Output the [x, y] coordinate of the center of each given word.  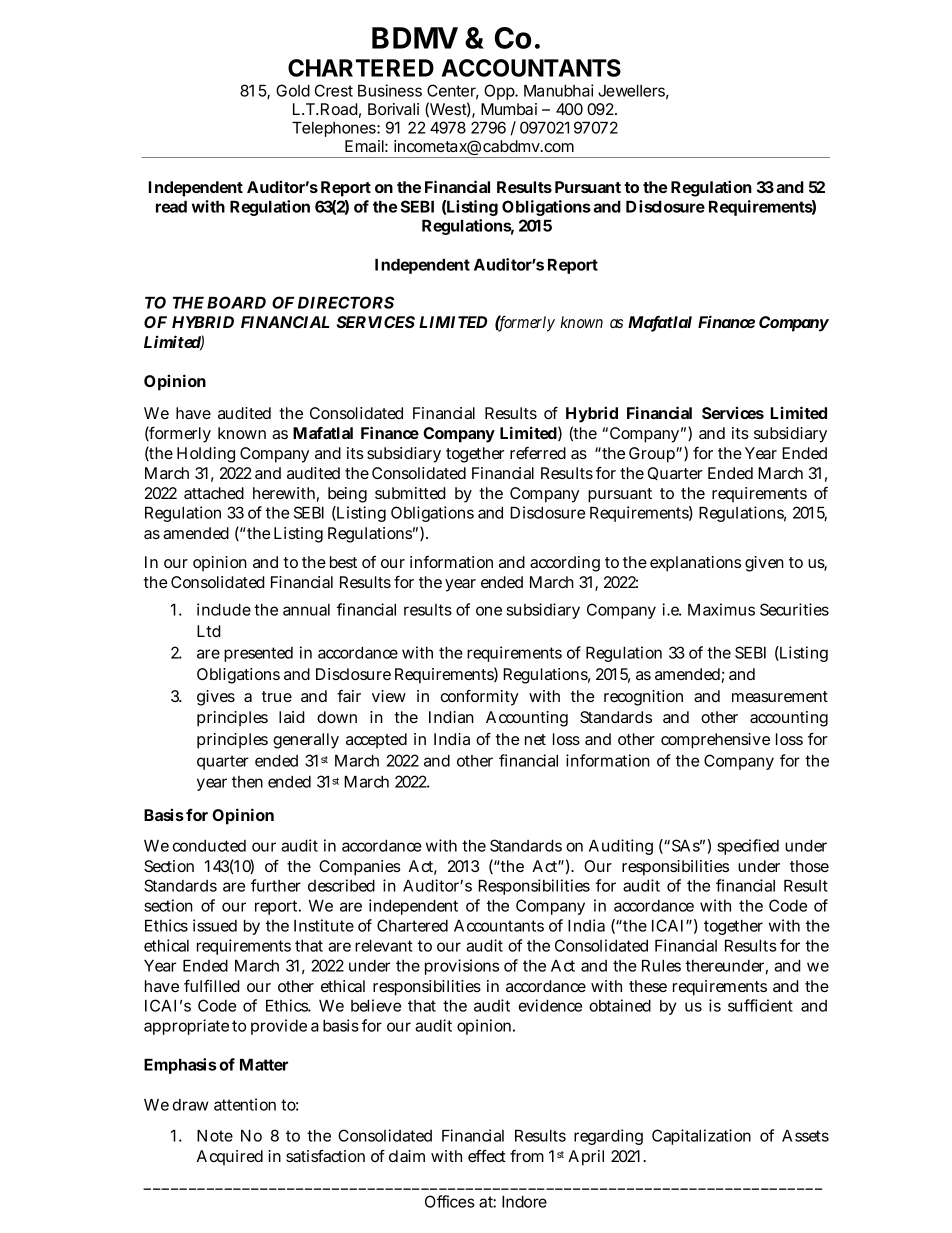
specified [748, 847]
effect [487, 1155]
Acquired [230, 1158]
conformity [480, 697]
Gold [293, 90]
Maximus [721, 609]
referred [538, 452]
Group [653, 455]
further [276, 885]
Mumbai [509, 109]
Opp [500, 92]
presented [258, 654]
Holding [206, 455]
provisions [462, 967]
